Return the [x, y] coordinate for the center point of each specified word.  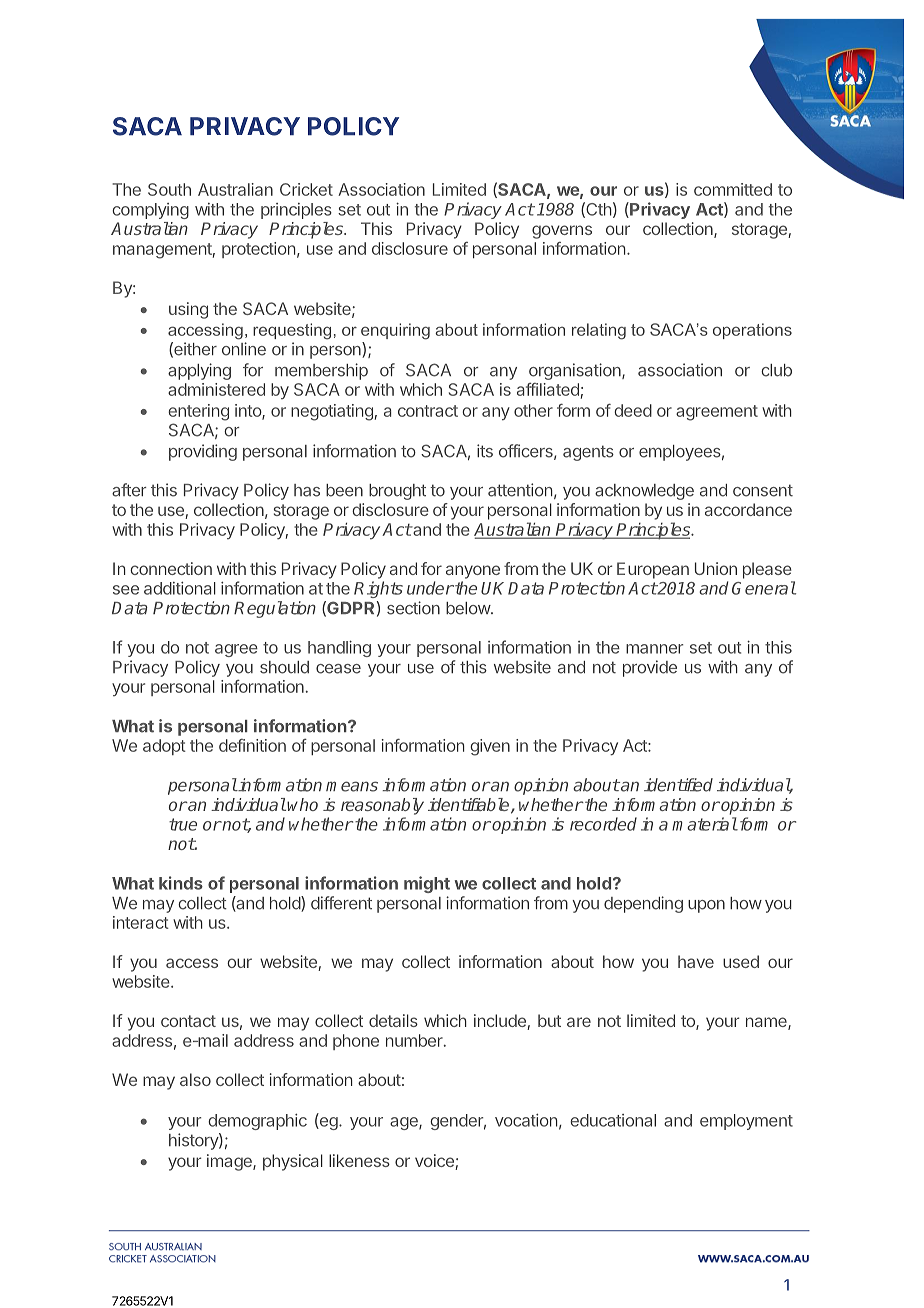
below [469, 608]
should [284, 667]
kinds [181, 883]
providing [203, 452]
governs [562, 232]
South [169, 189]
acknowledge [644, 492]
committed [733, 189]
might [427, 884]
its [485, 451]
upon [706, 906]
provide [650, 668]
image [230, 1162]
